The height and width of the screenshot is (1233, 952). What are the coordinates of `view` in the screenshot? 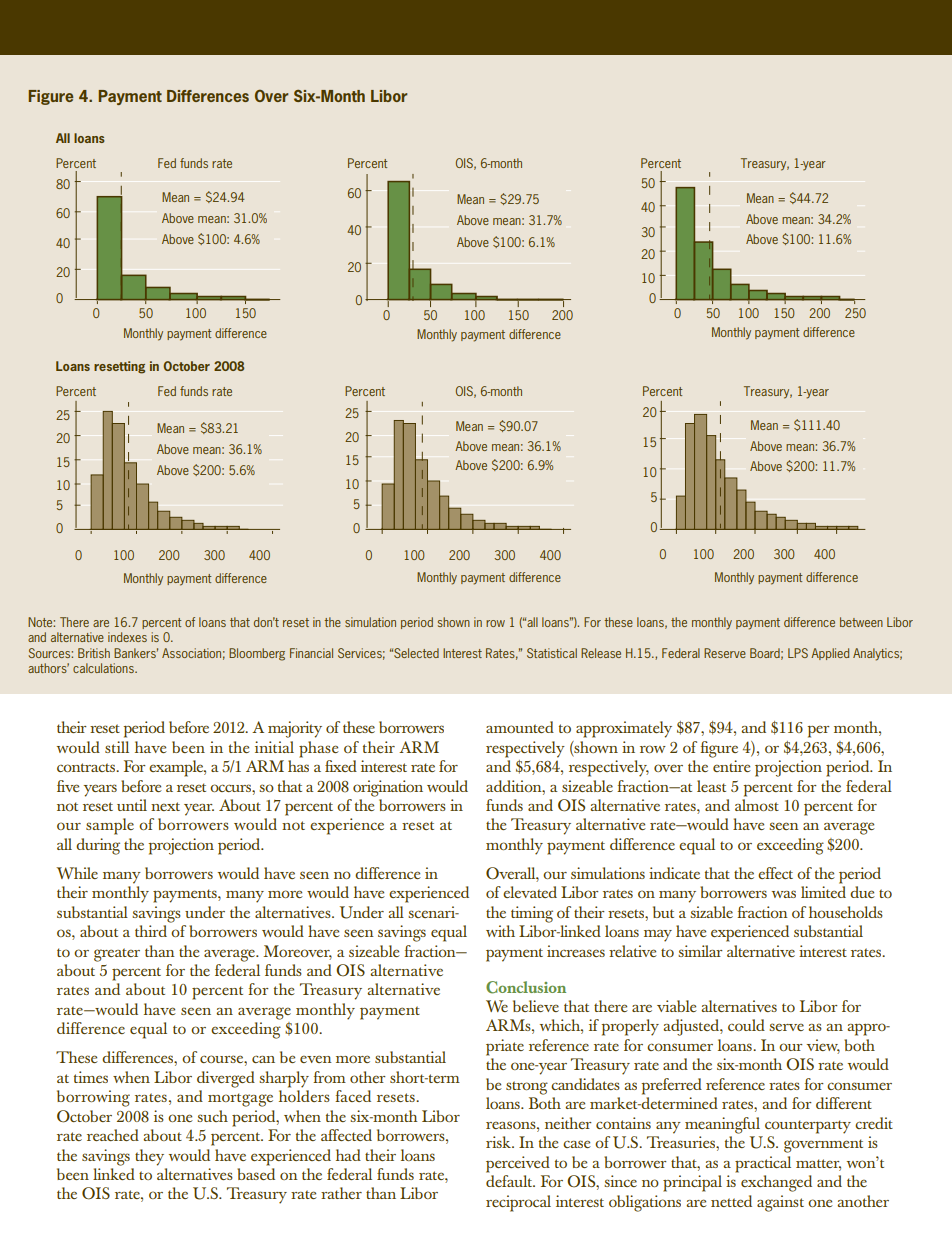 It's located at (823, 1046).
